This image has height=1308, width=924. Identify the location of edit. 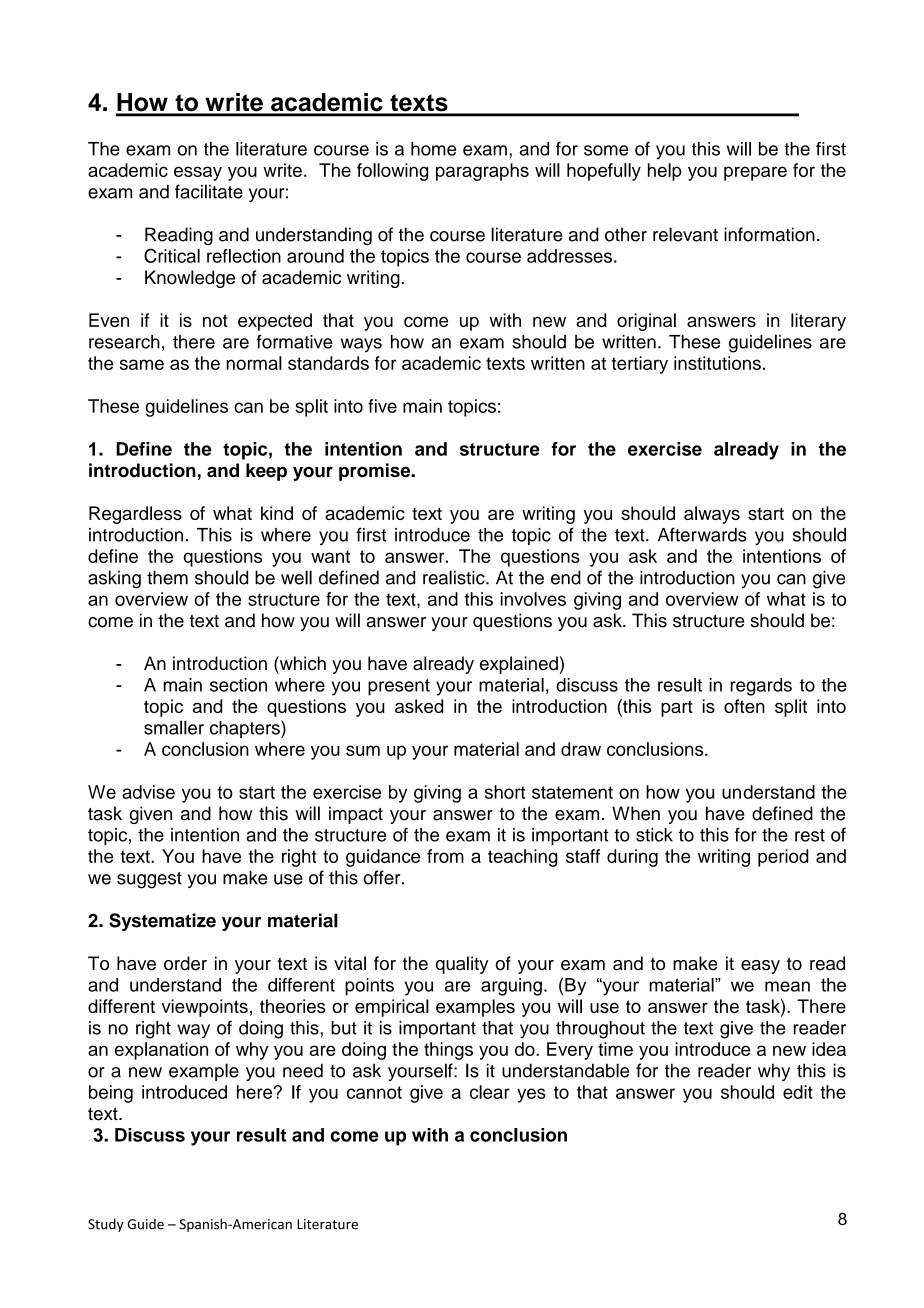
(798, 1092).
